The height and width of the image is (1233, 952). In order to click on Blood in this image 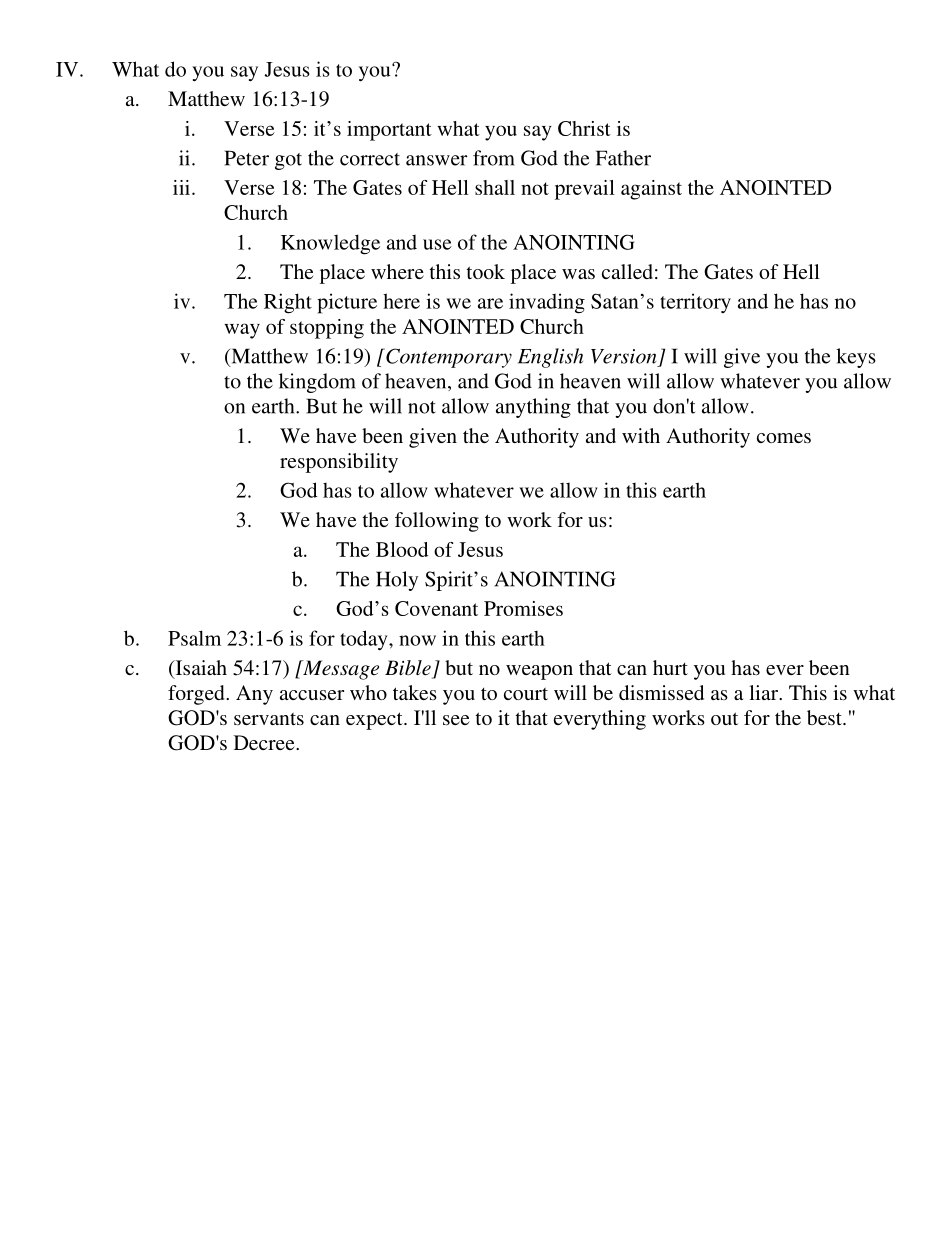, I will do `click(402, 549)`.
